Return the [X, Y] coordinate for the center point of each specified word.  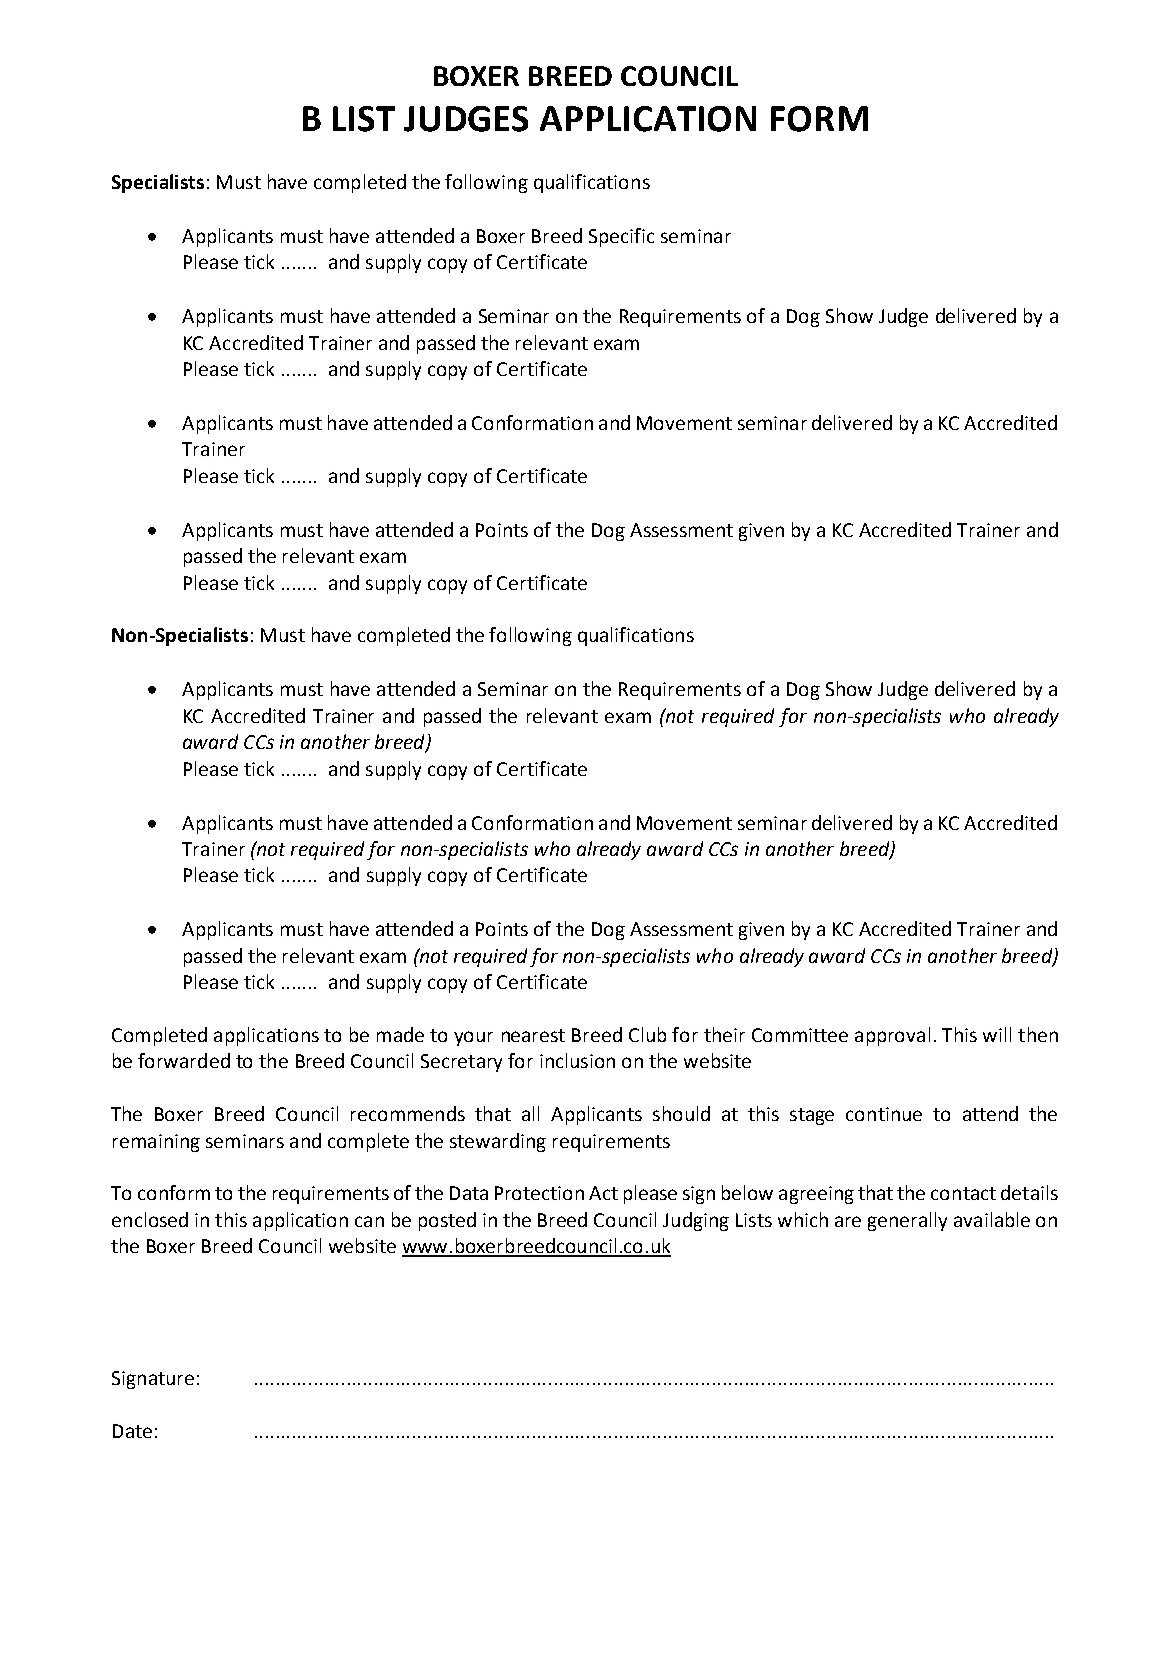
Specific [621, 237]
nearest [533, 1035]
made [400, 1034]
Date [132, 1431]
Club [647, 1034]
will [997, 1034]
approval [892, 1036]
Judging [696, 1221]
